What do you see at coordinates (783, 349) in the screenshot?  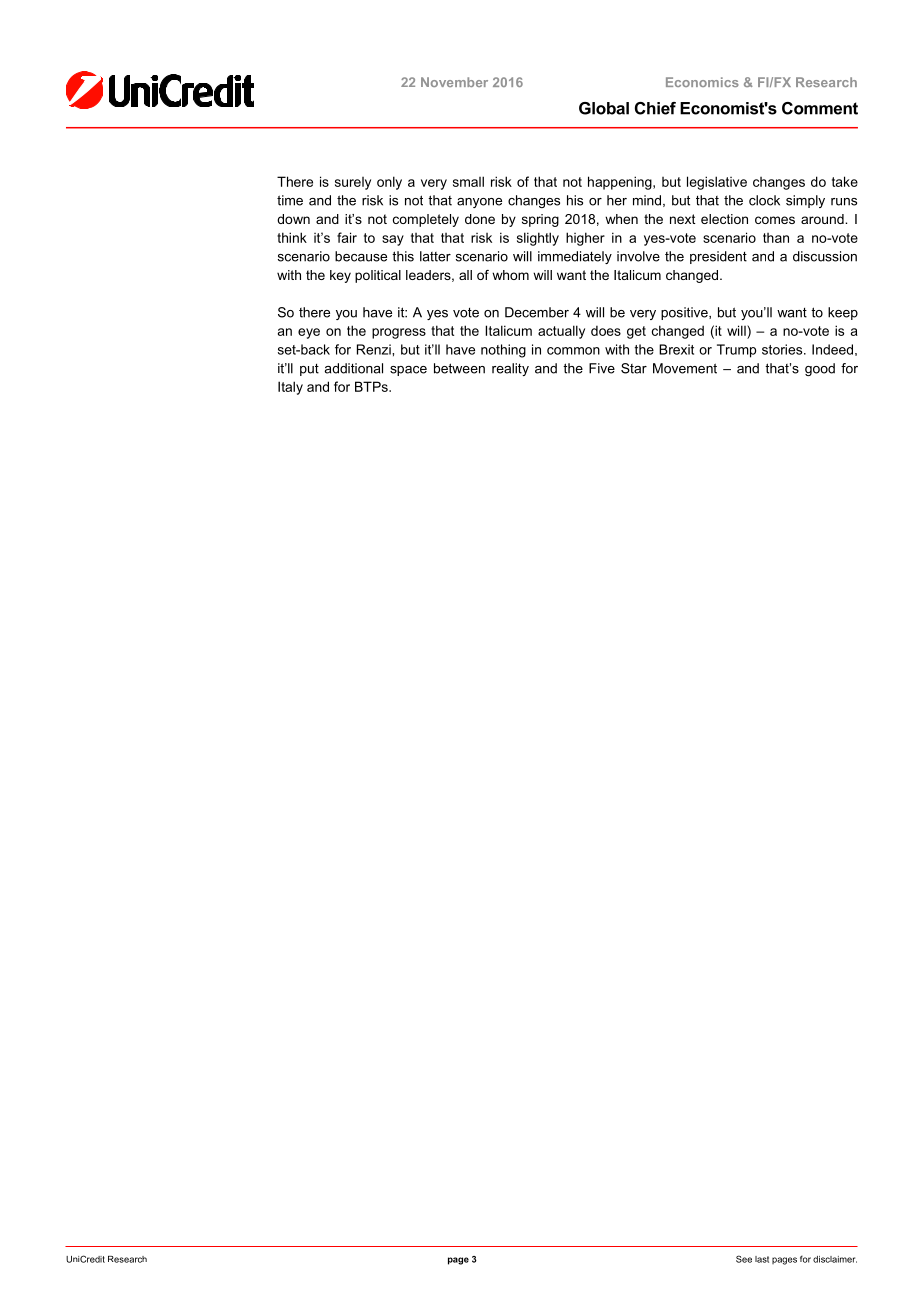 I see `stories` at bounding box center [783, 349].
